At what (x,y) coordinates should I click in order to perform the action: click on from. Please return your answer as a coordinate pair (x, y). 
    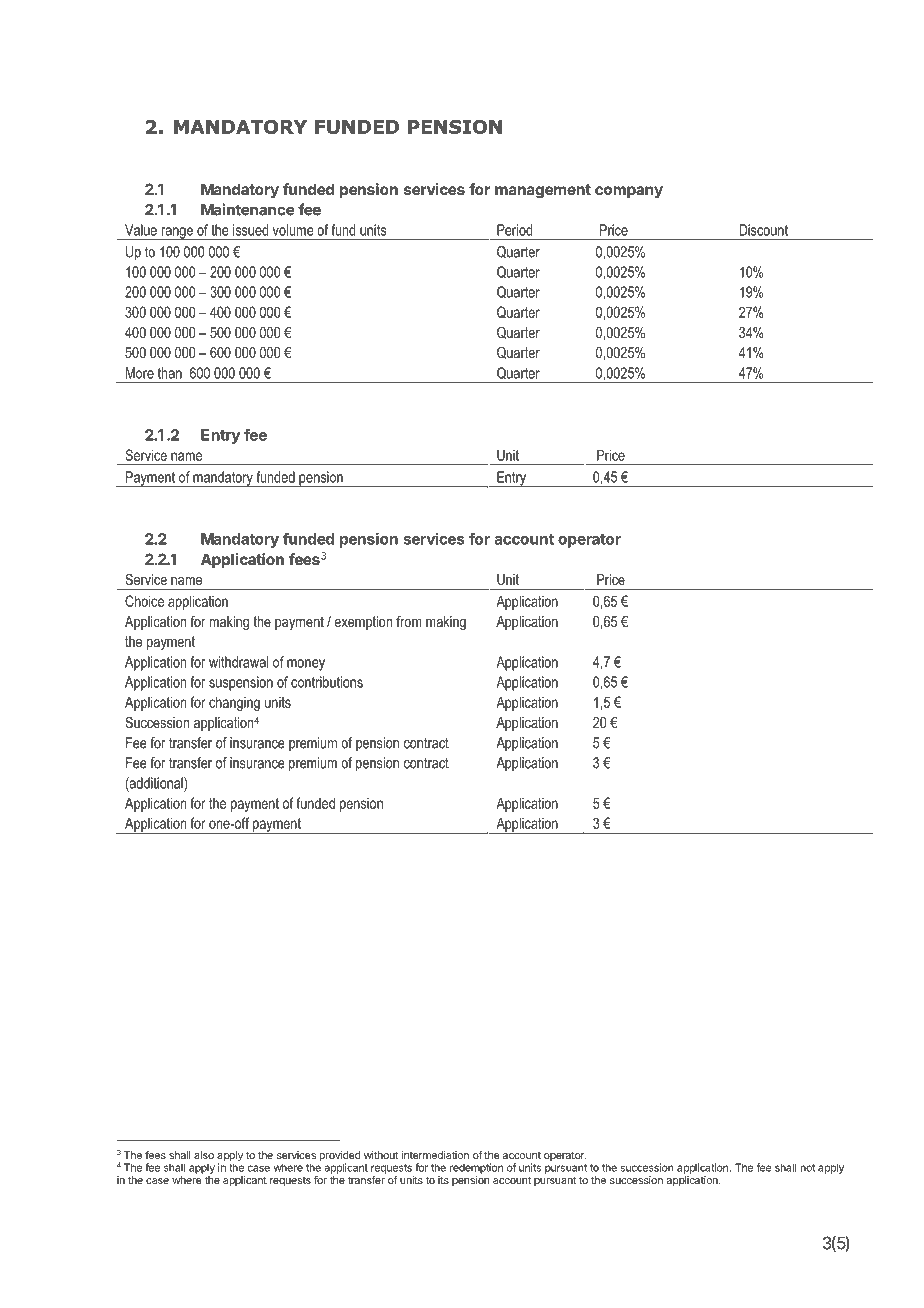
    Looking at the image, I should click on (409, 621).
